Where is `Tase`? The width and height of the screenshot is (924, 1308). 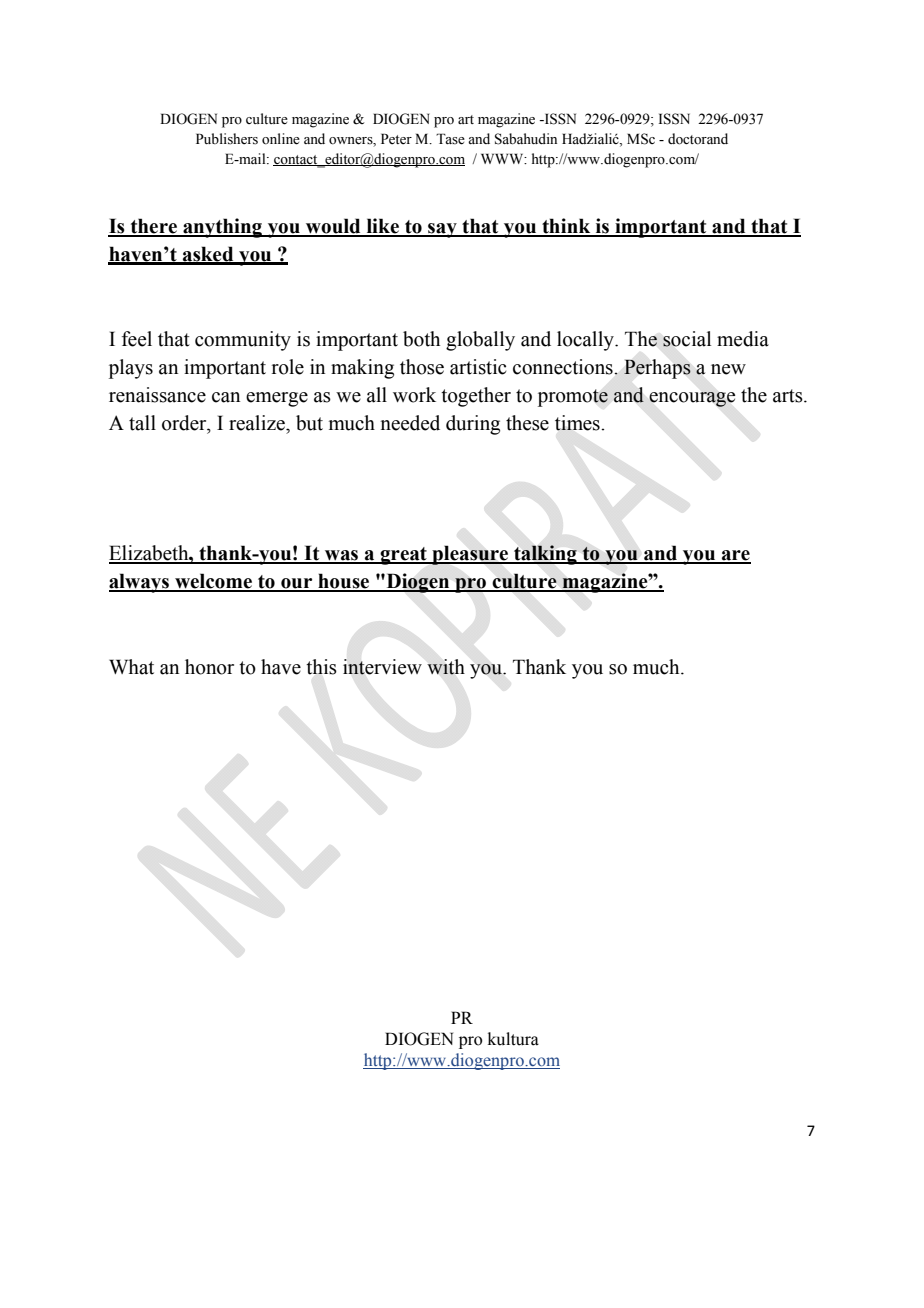
Tase is located at coordinates (450, 139).
